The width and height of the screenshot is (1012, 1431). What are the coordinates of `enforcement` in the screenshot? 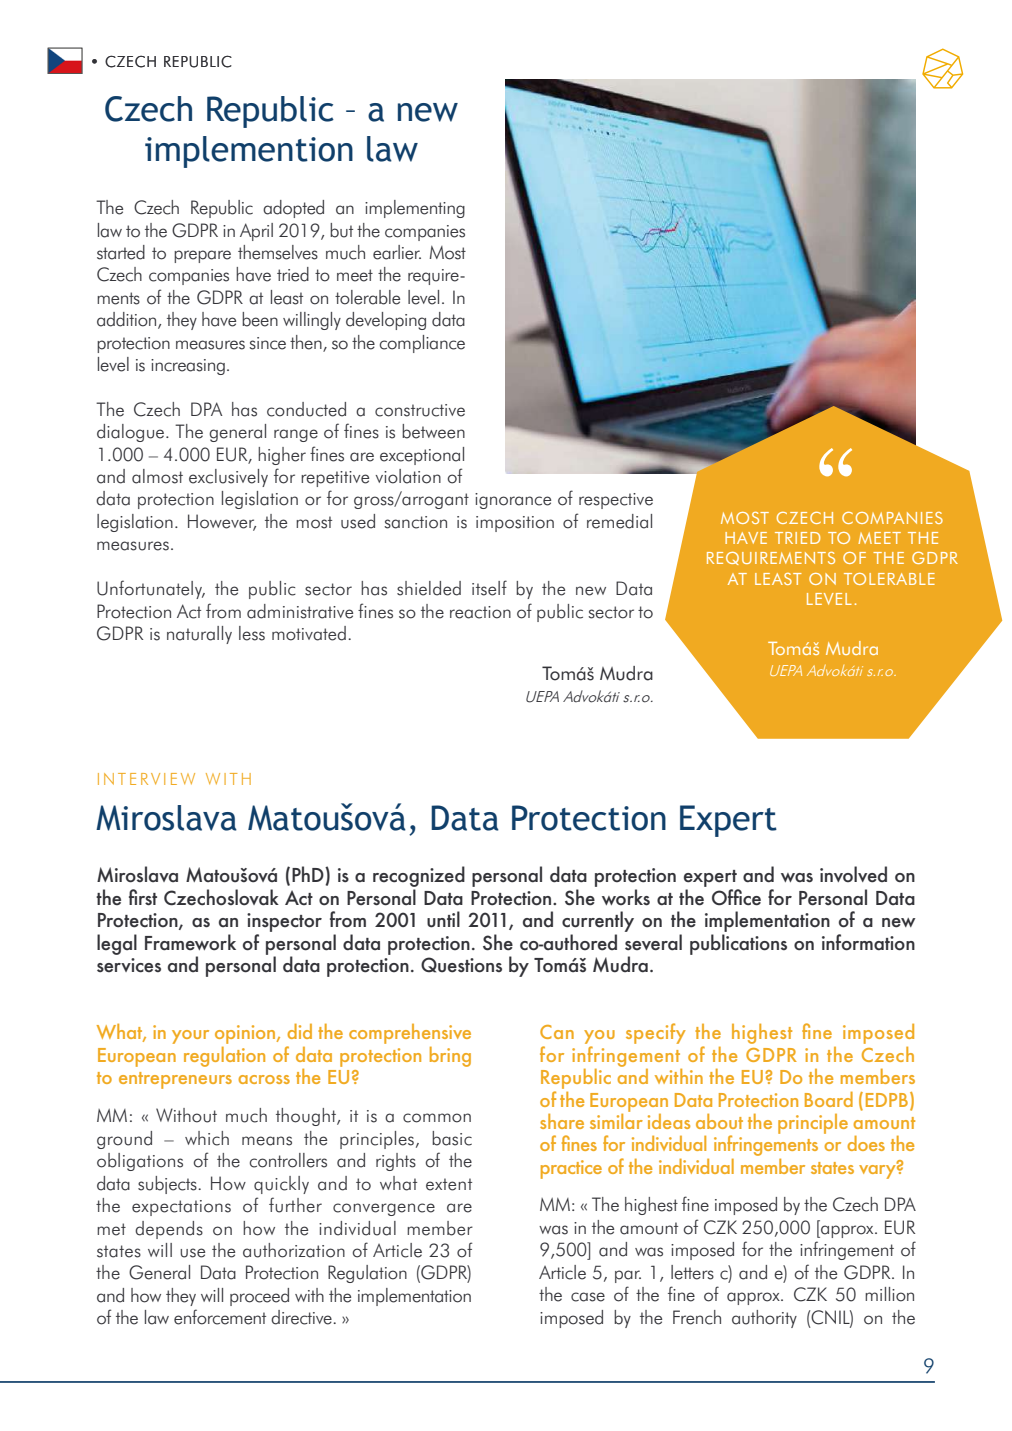 It's located at (220, 1317).
